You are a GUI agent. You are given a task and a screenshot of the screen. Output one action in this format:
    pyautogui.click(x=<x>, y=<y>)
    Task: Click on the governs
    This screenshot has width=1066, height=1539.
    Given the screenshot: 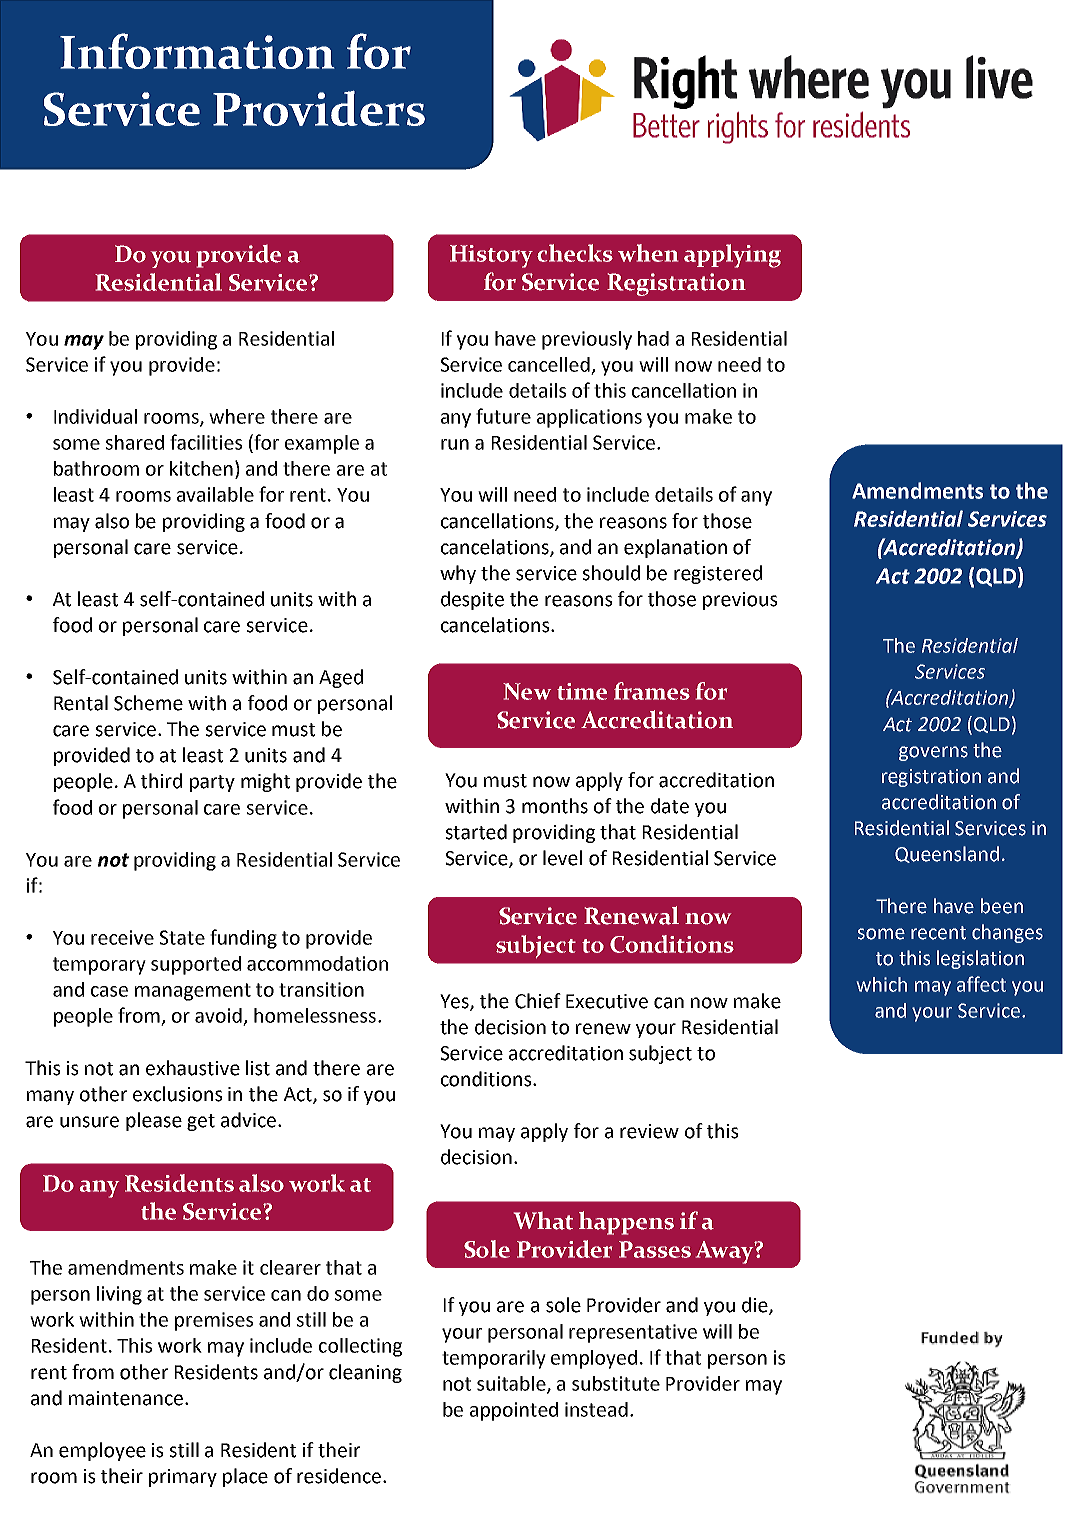 What is the action you would take?
    pyautogui.click(x=933, y=753)
